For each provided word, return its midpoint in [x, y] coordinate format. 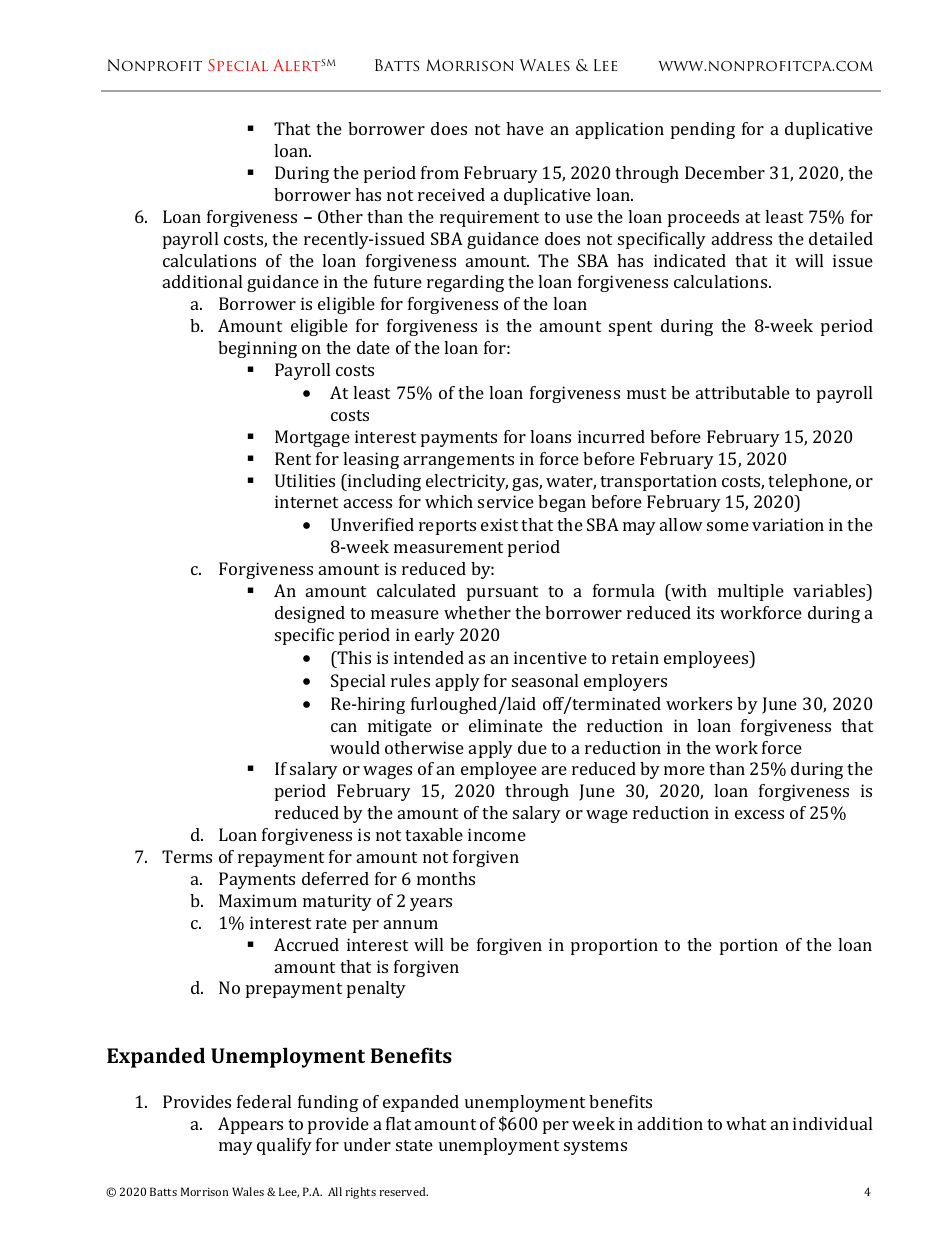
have [525, 128]
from [440, 172]
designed [310, 614]
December [725, 172]
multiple [751, 592]
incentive [550, 657]
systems [595, 1147]
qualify [284, 1146]
